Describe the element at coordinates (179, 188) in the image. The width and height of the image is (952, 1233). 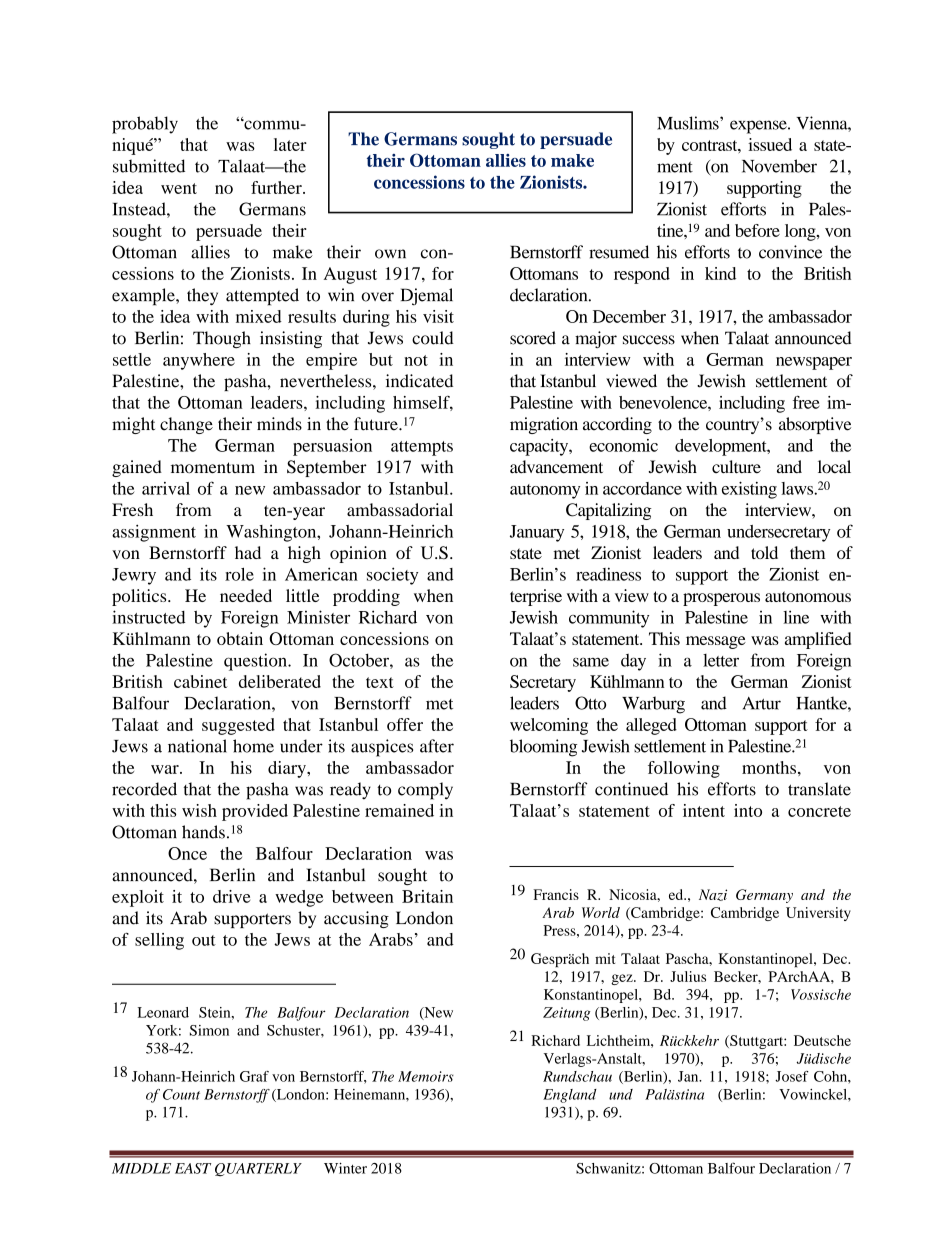
I see `went` at that location.
